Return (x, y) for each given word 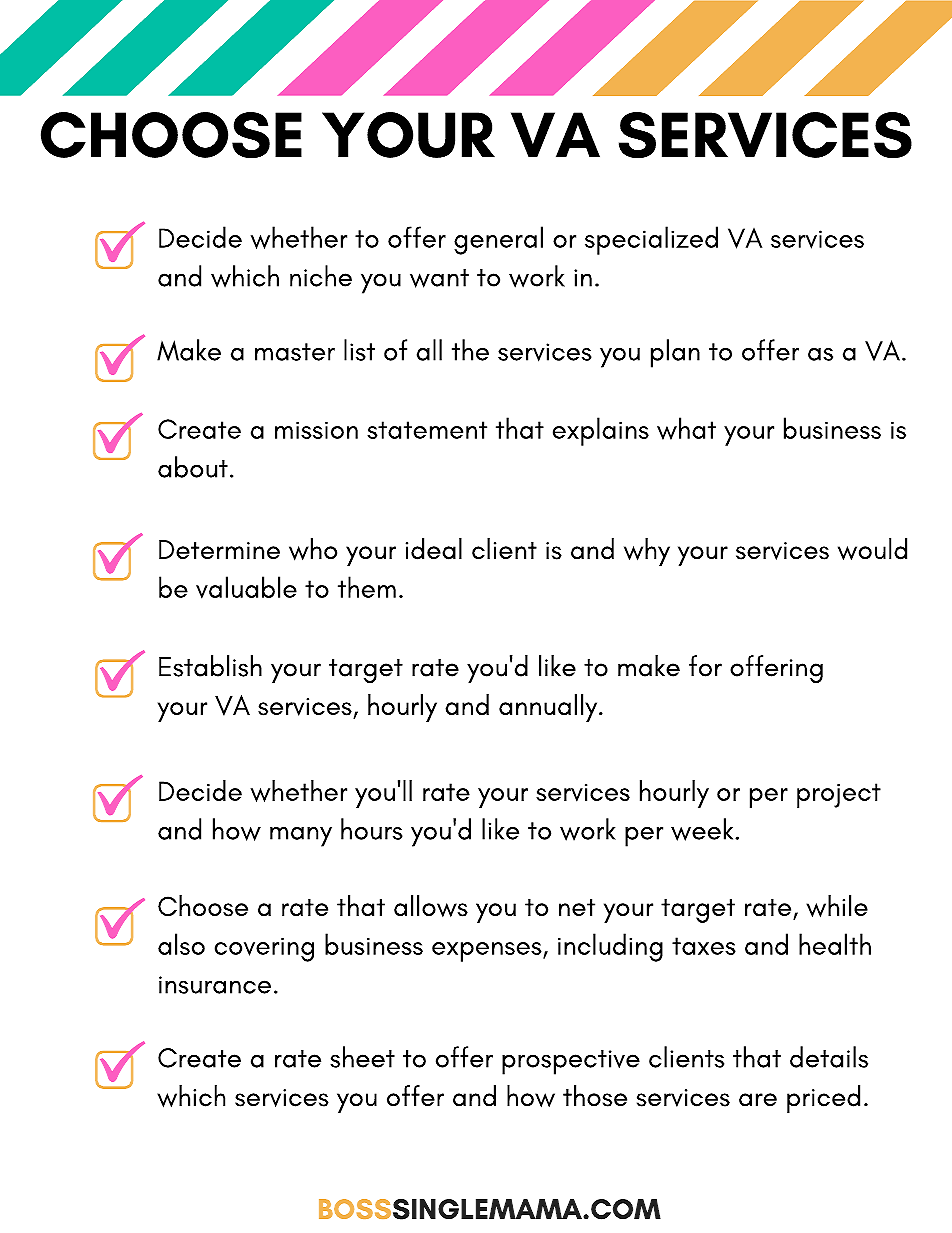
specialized (651, 240)
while (837, 906)
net (577, 907)
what (686, 428)
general (498, 240)
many (301, 837)
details (829, 1057)
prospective (571, 1062)
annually (549, 708)
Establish (210, 666)
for (705, 666)
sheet (362, 1057)
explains (601, 431)
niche (321, 276)
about (193, 467)
